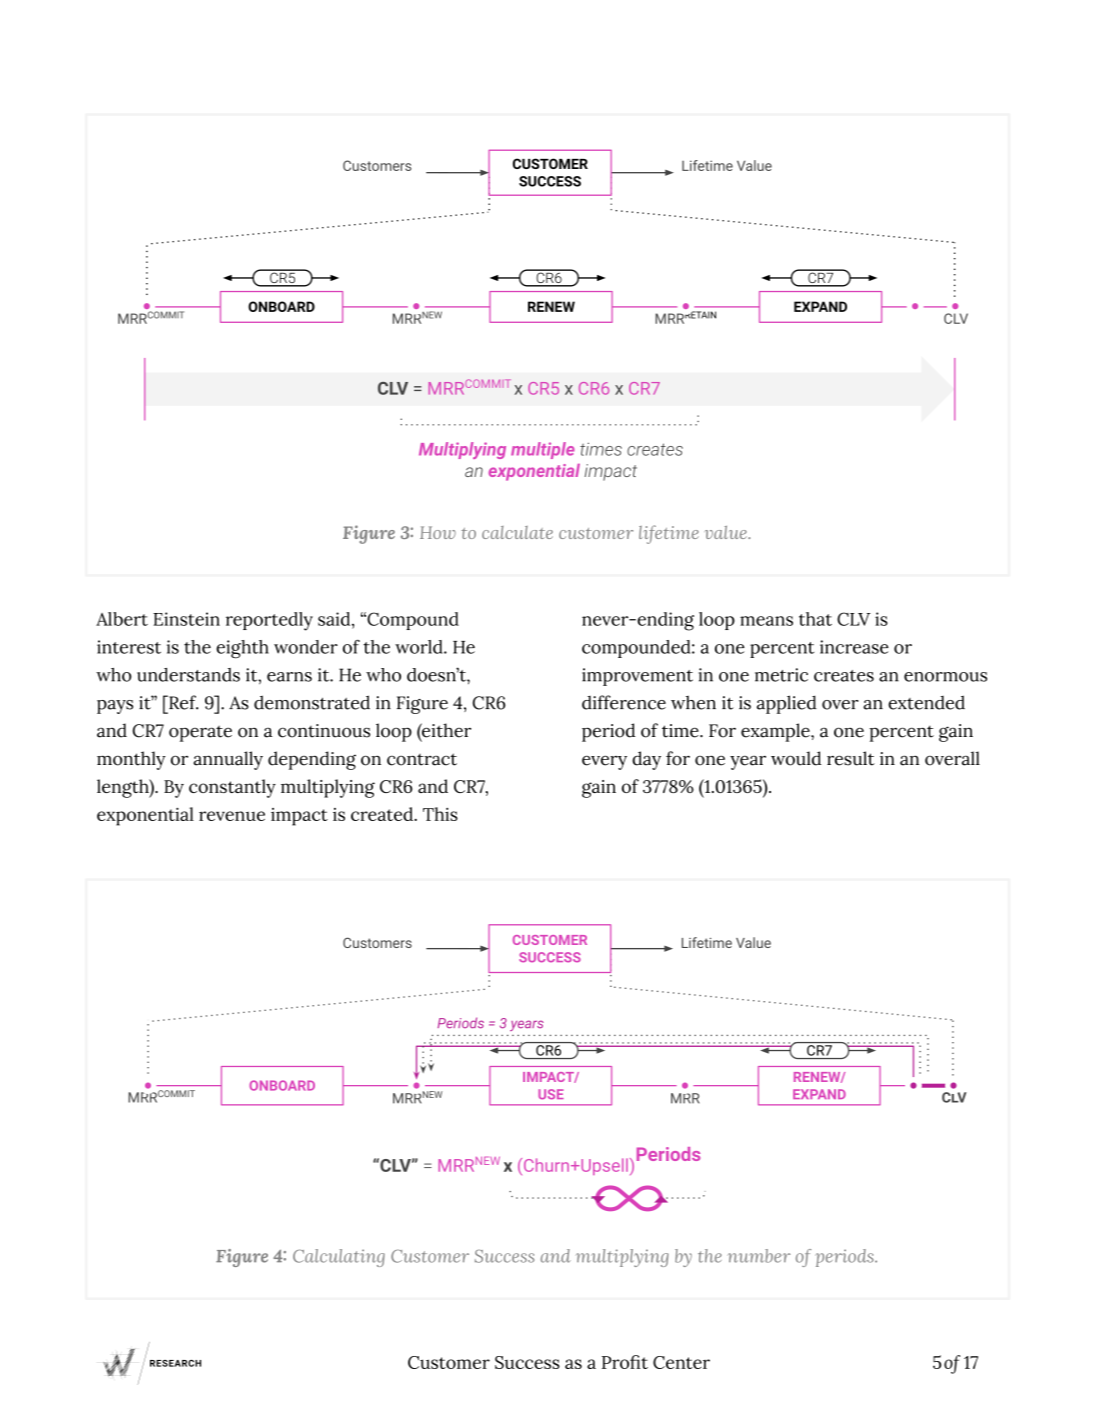  I want to click on every, so click(604, 762).
